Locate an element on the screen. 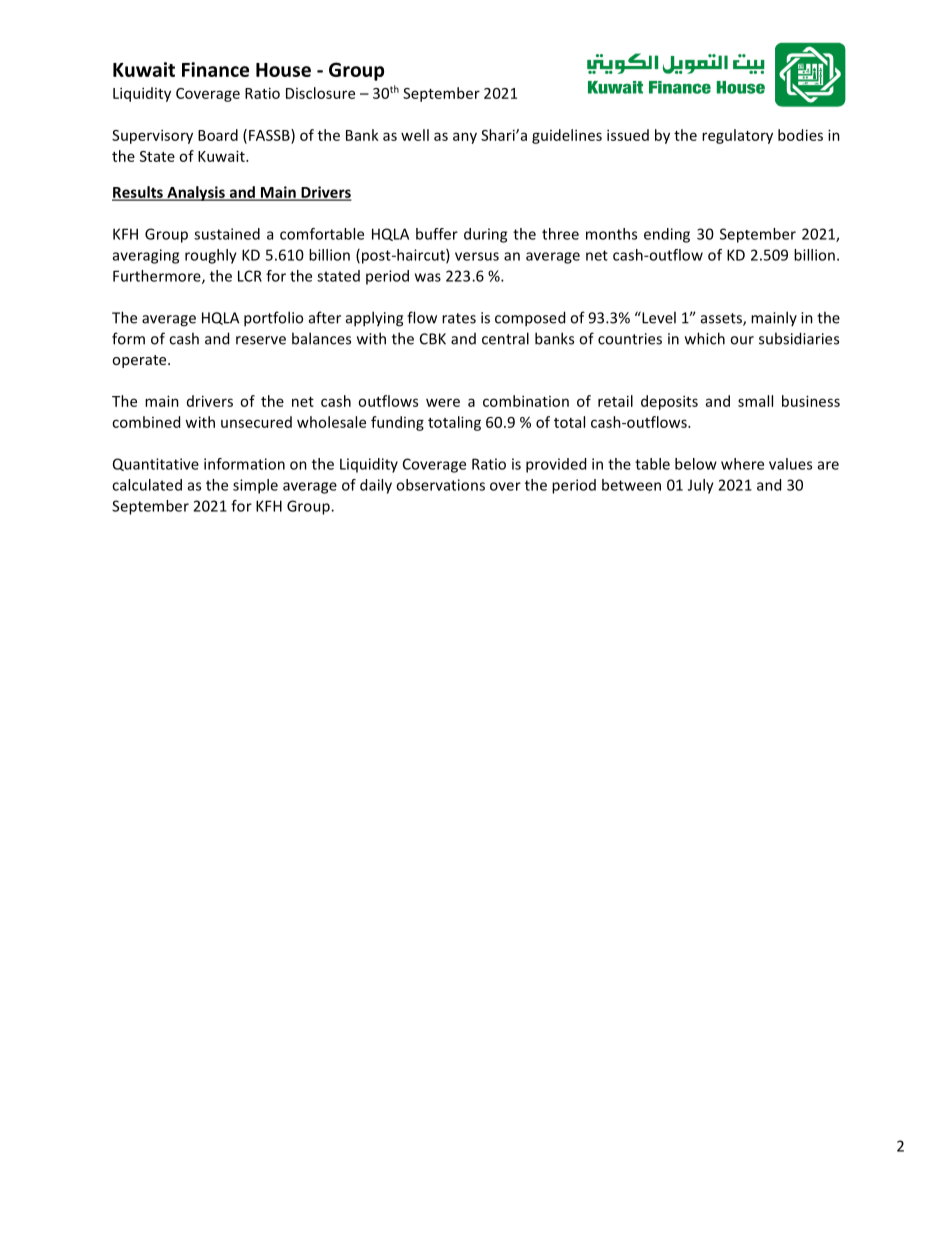 This screenshot has width=952, height=1233. our is located at coordinates (742, 340).
